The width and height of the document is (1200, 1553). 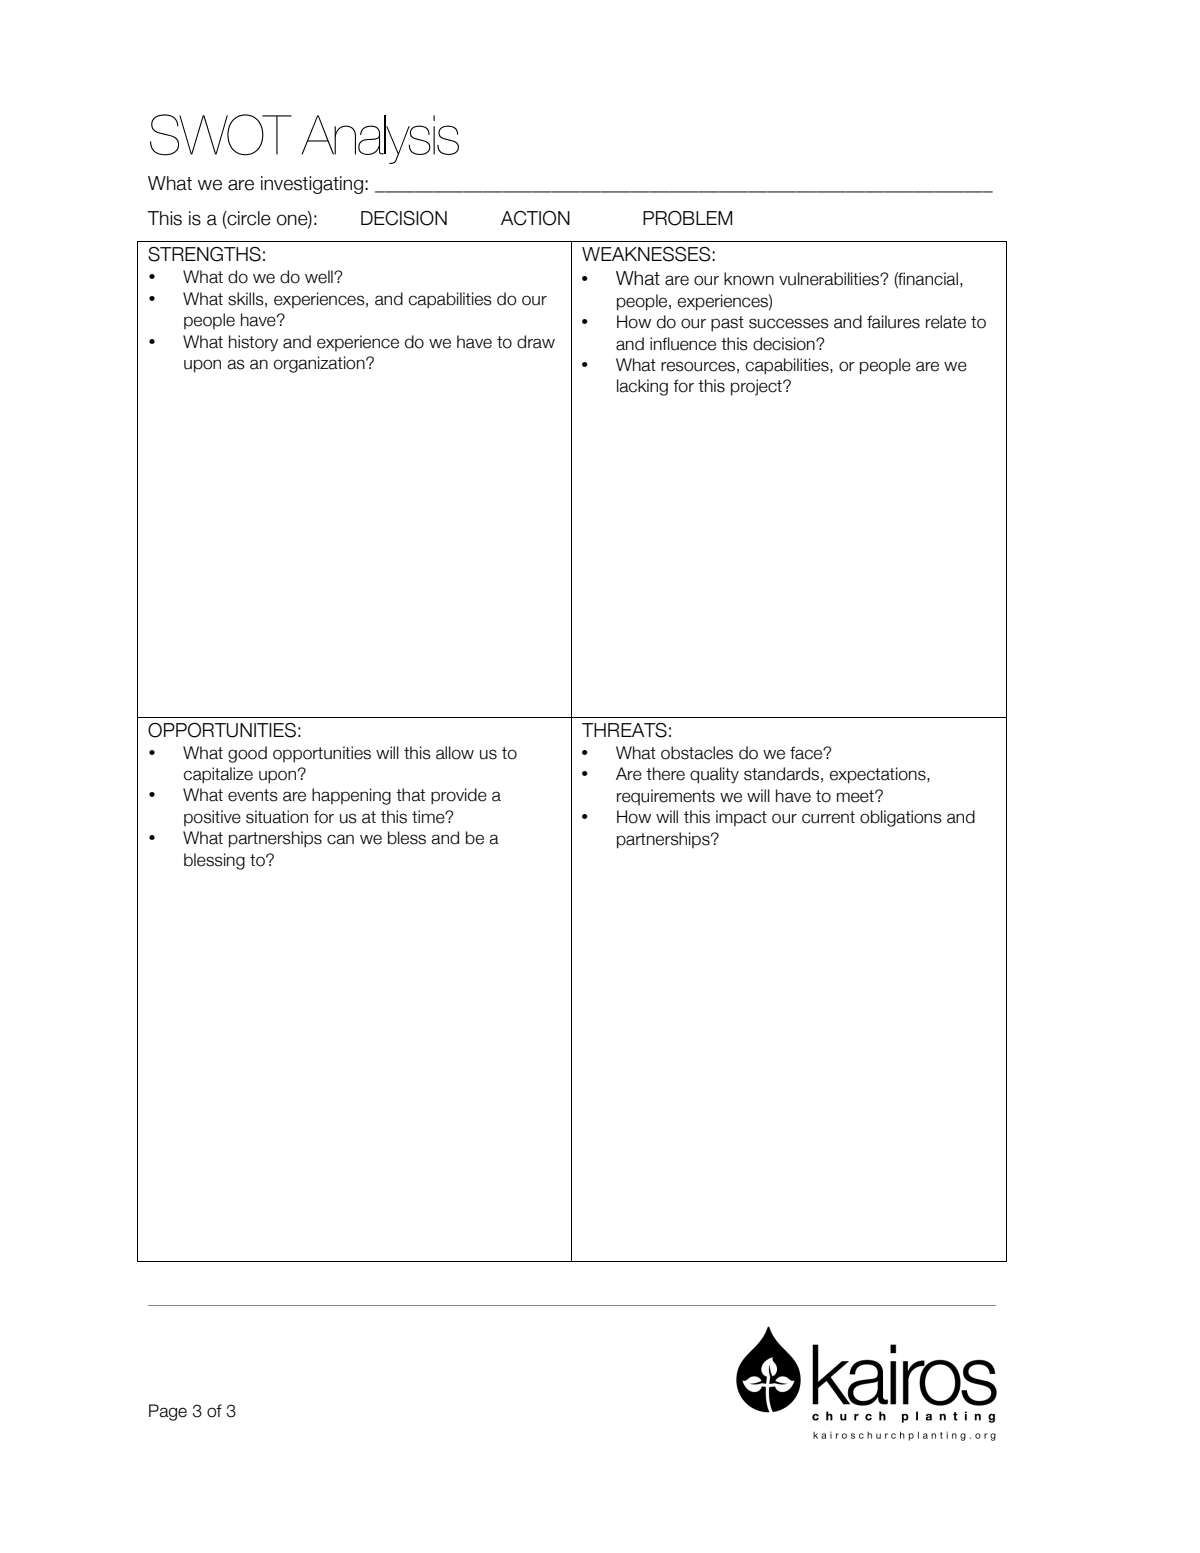 What do you see at coordinates (168, 1412) in the document?
I see `Page` at bounding box center [168, 1412].
